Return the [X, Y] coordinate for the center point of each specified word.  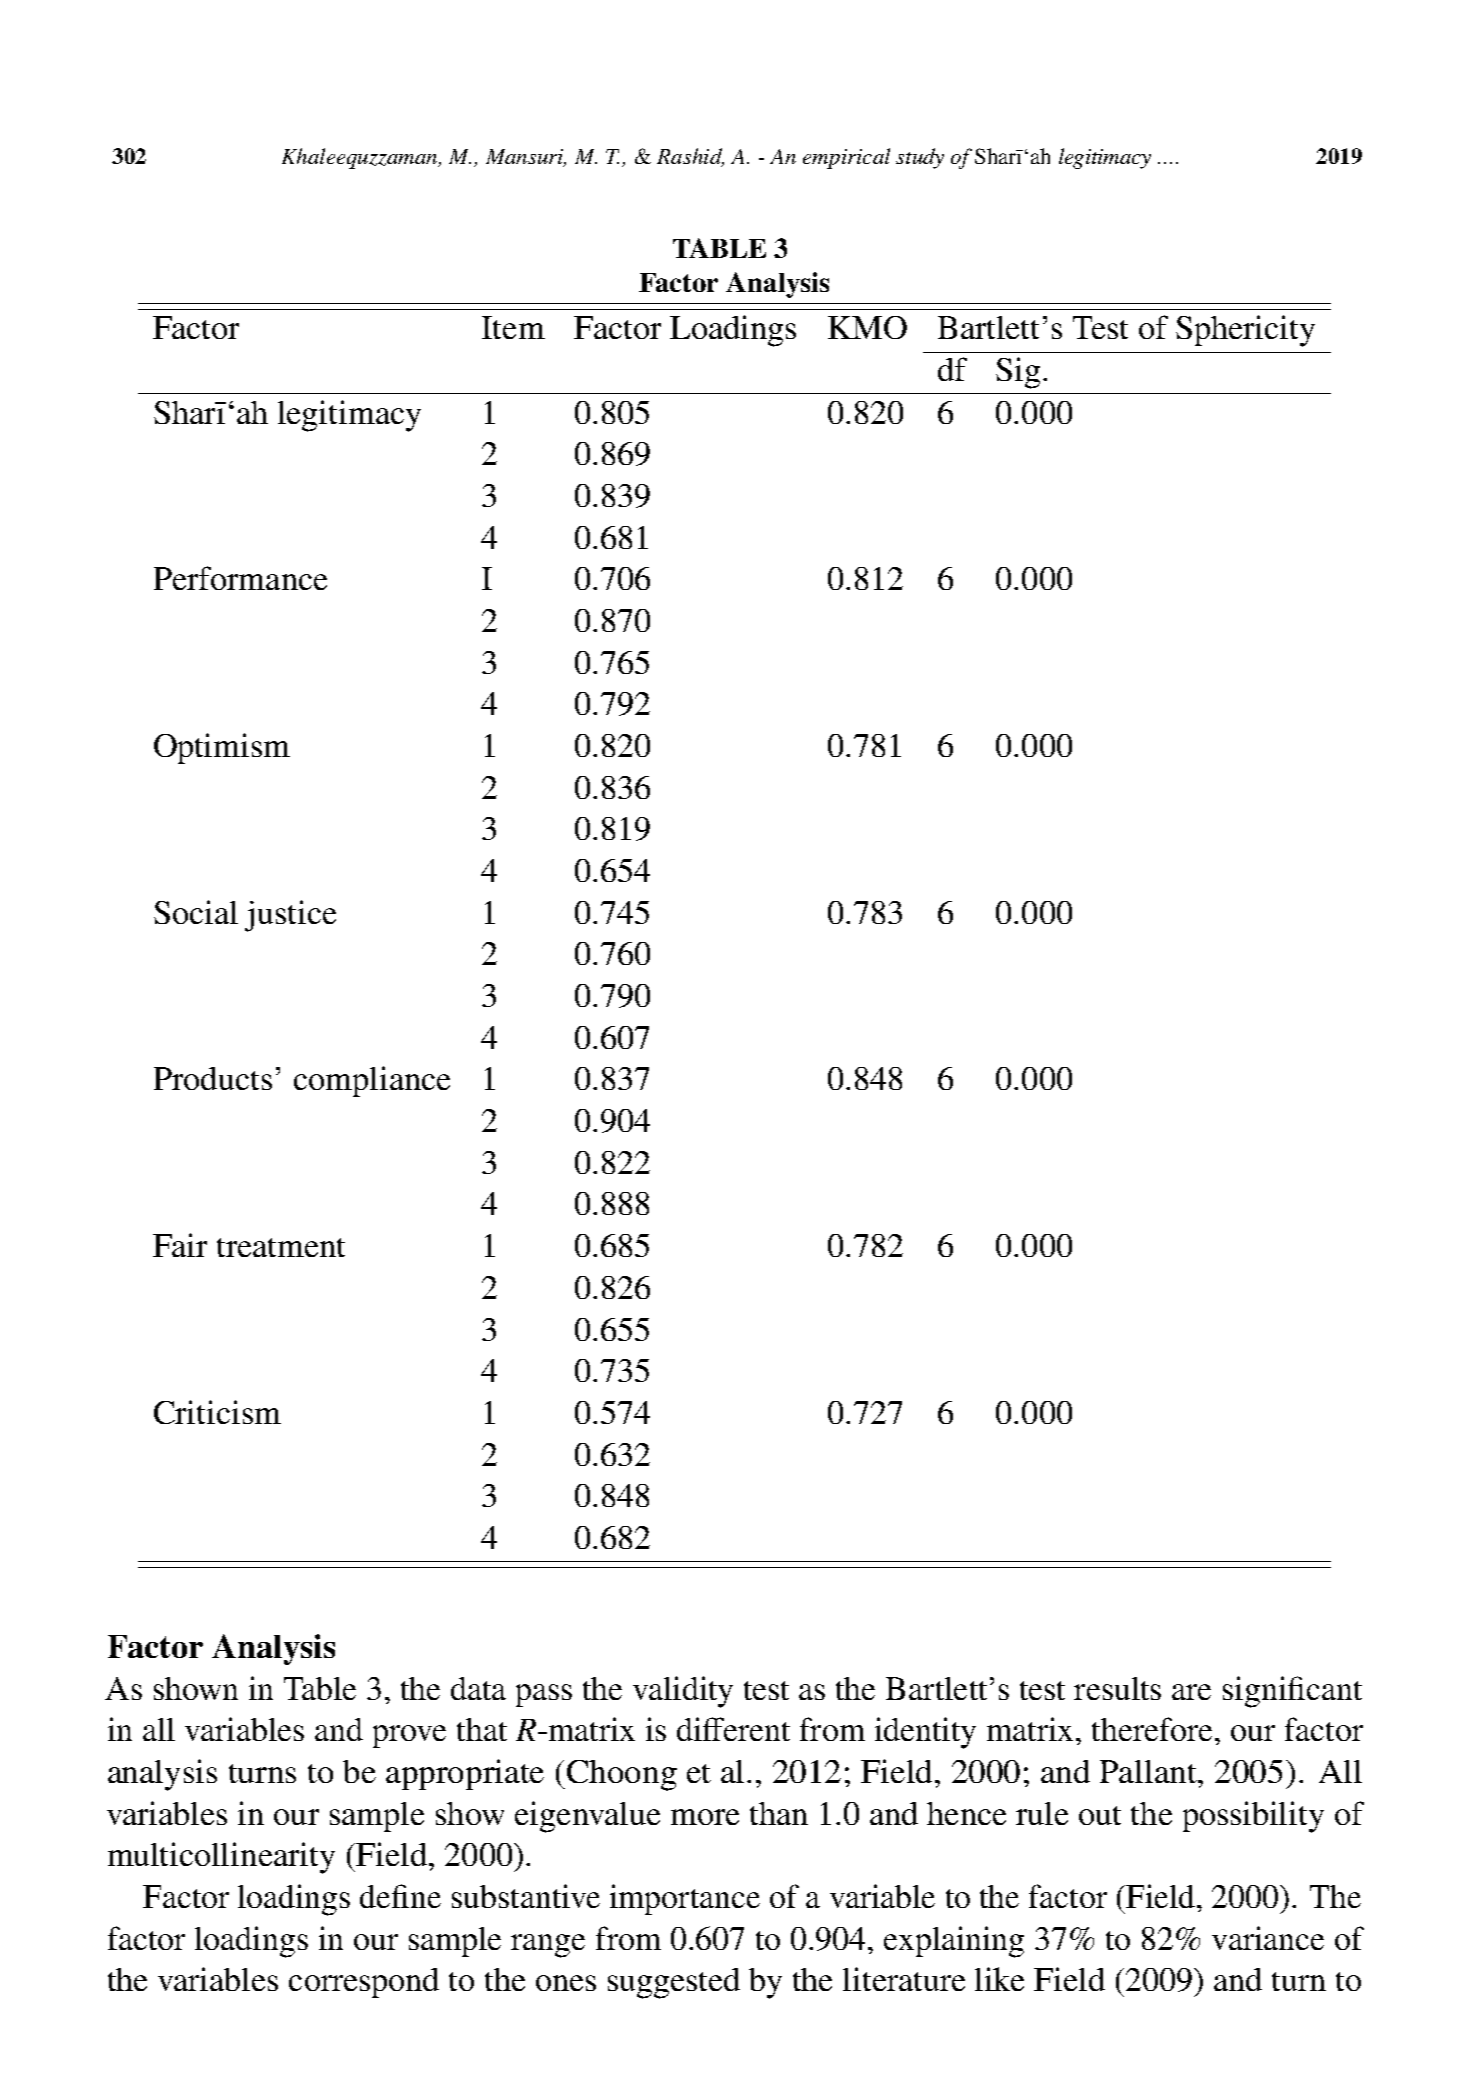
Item [513, 327]
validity [683, 1692]
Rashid [690, 157]
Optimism [222, 748]
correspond [364, 1983]
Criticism [217, 1412]
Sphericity [1245, 331]
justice [290, 916]
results [1117, 1688]
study [920, 158]
